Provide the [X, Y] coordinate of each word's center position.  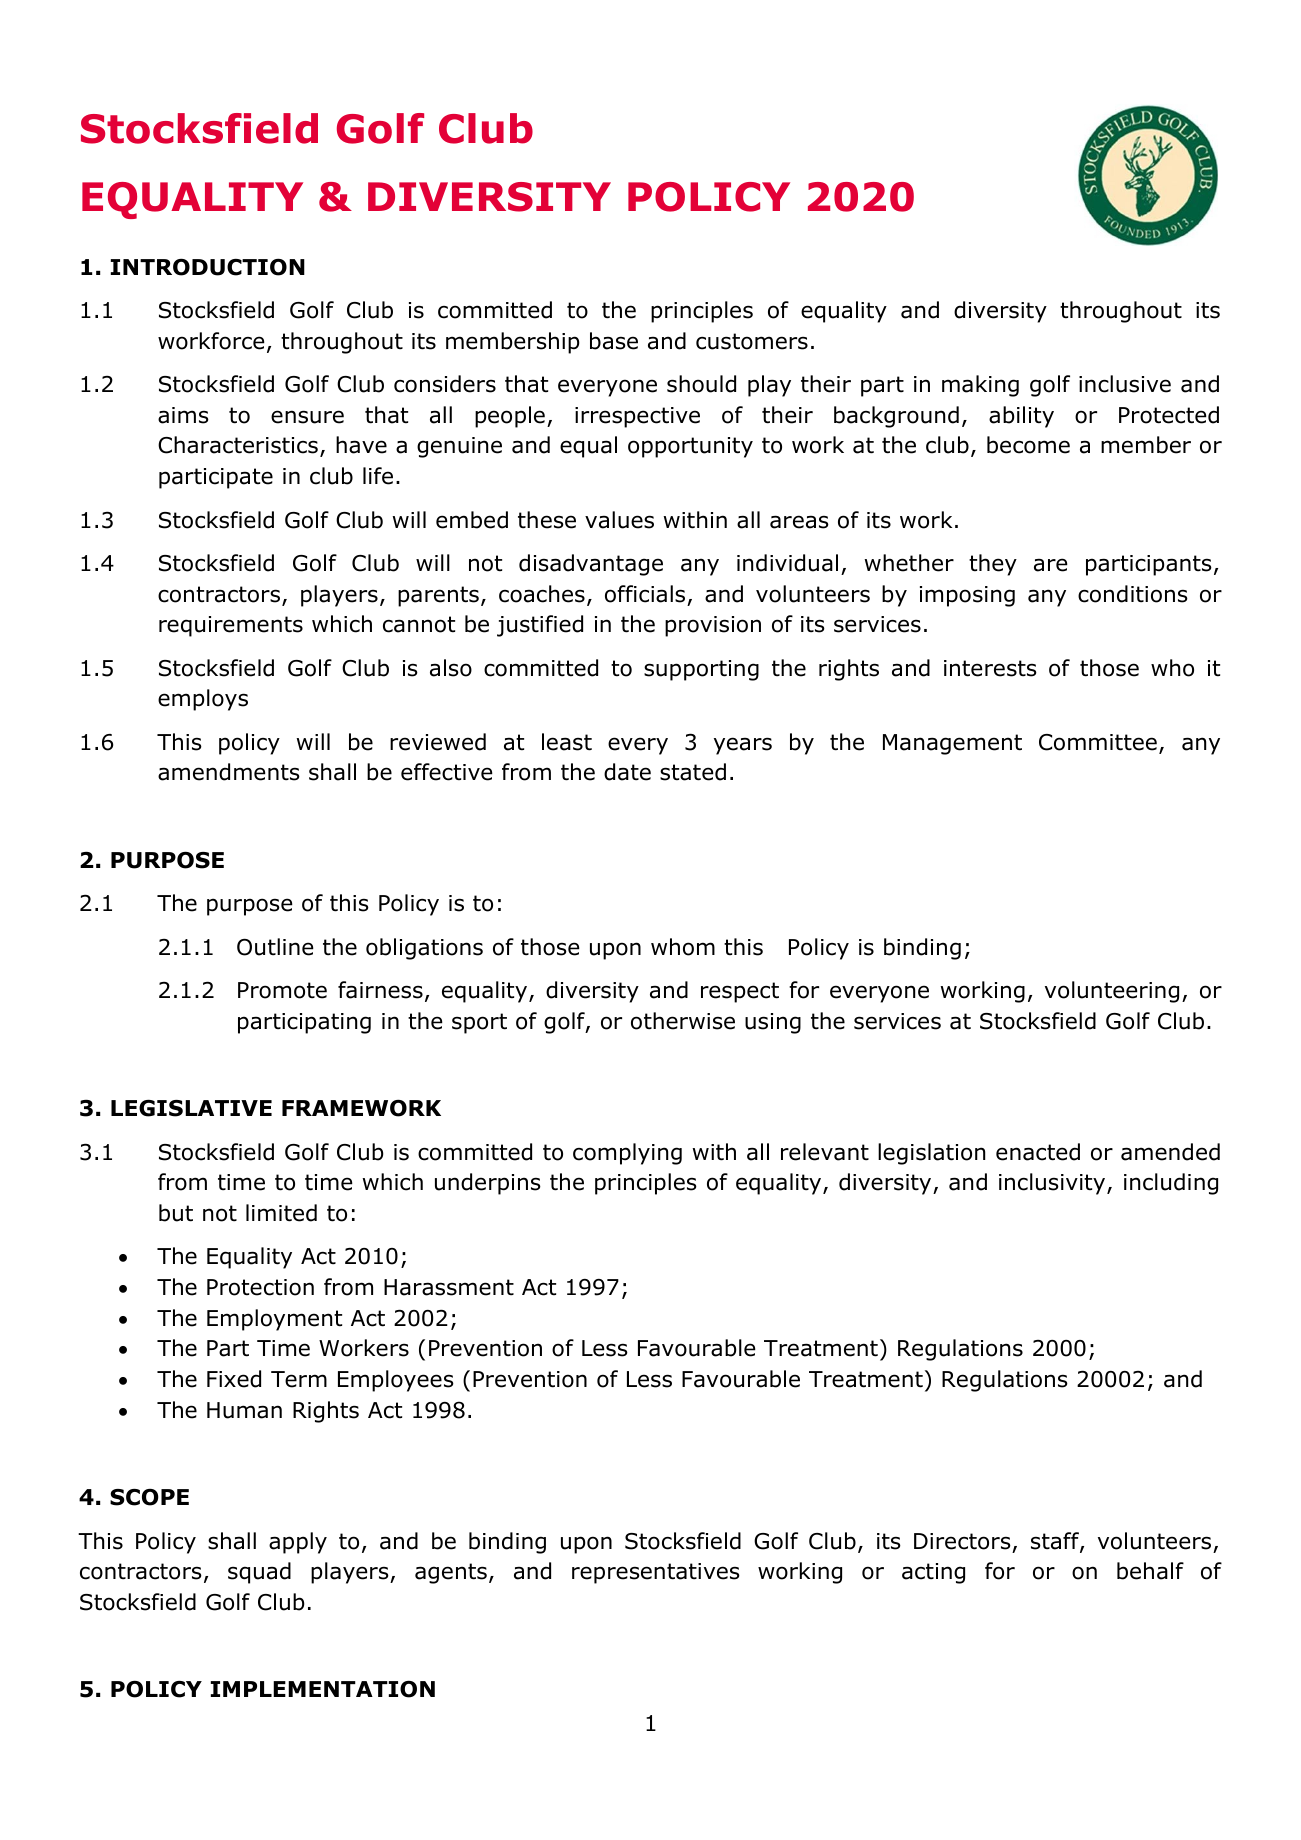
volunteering [1112, 992]
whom [683, 947]
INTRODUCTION [208, 267]
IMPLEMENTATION [323, 1689]
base [614, 341]
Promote [282, 990]
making [980, 386]
